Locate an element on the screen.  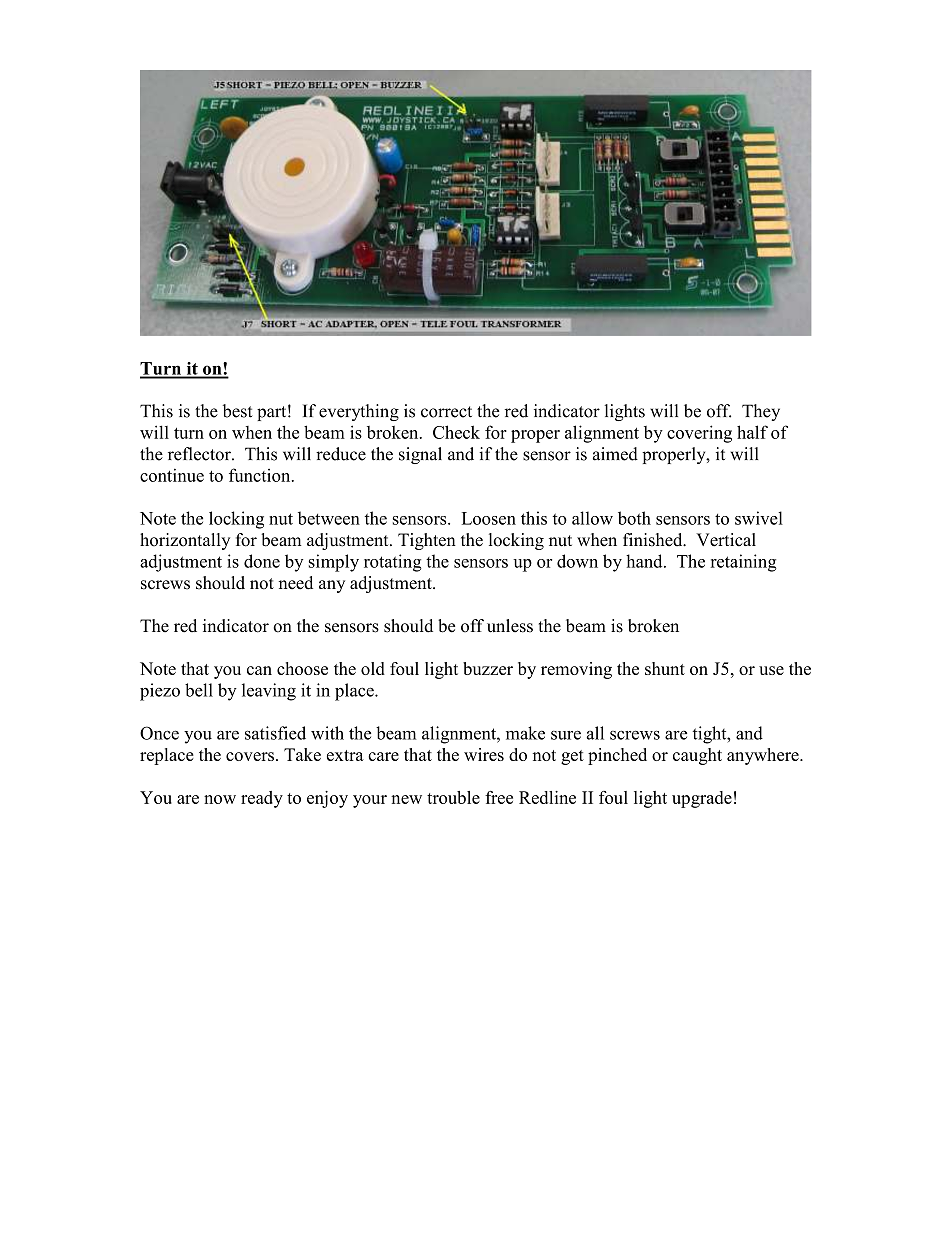
Check is located at coordinates (456, 432).
